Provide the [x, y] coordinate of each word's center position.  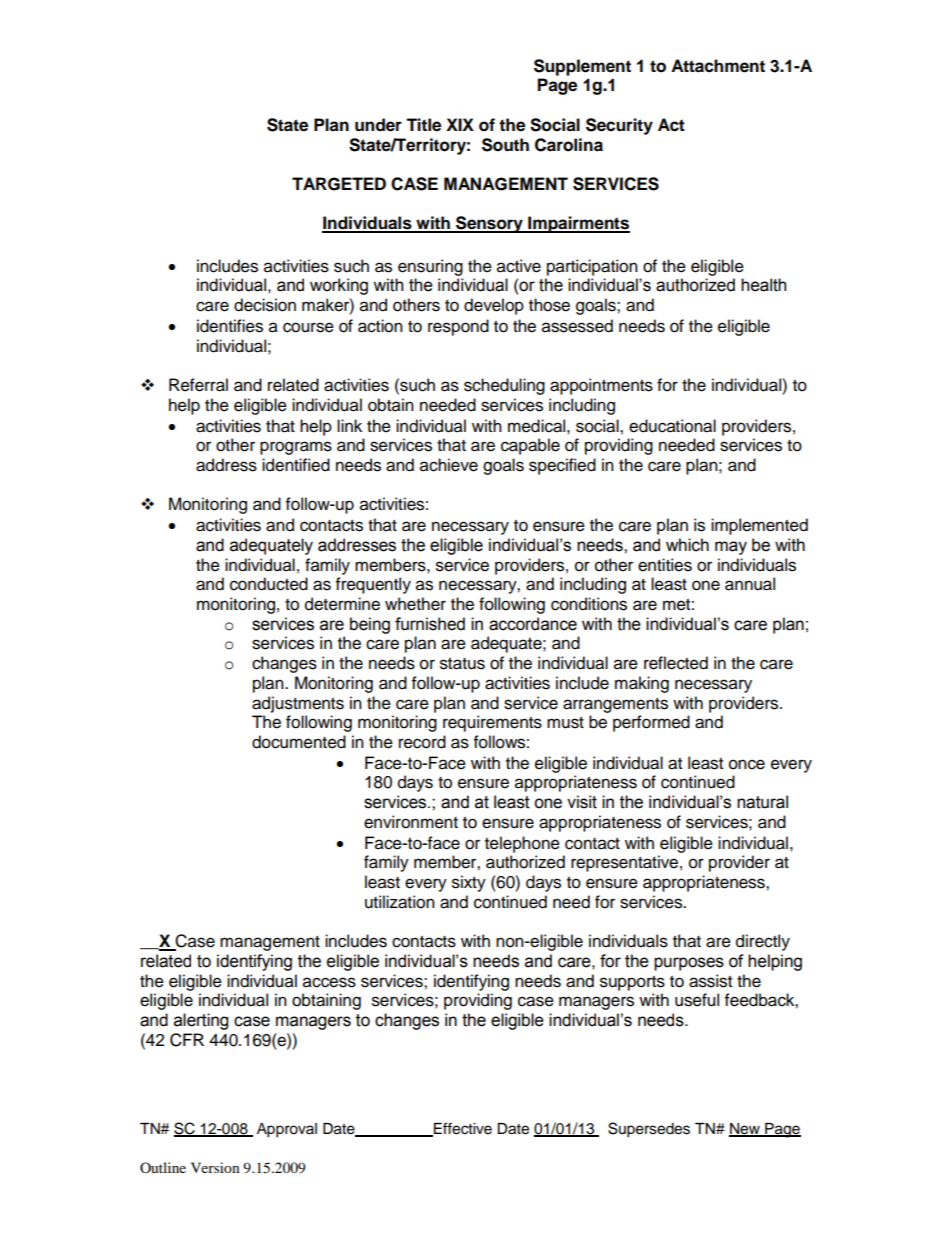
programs [296, 448]
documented [299, 742]
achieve [449, 465]
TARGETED [339, 184]
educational [672, 426]
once [747, 764]
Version [215, 1167]
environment [411, 822]
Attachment [718, 66]
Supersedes [649, 1130]
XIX [460, 124]
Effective [462, 1129]
